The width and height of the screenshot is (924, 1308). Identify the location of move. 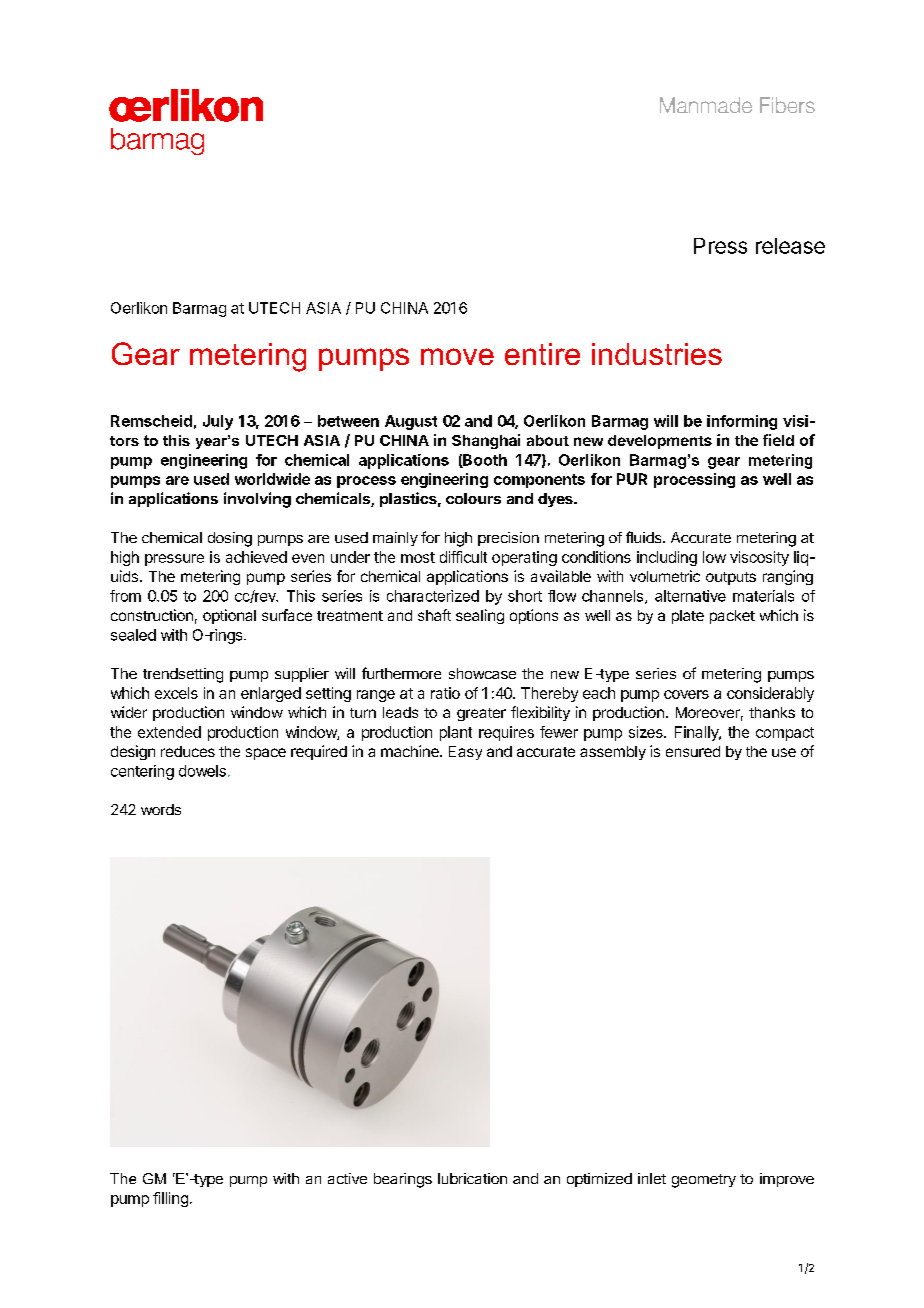
(457, 356).
